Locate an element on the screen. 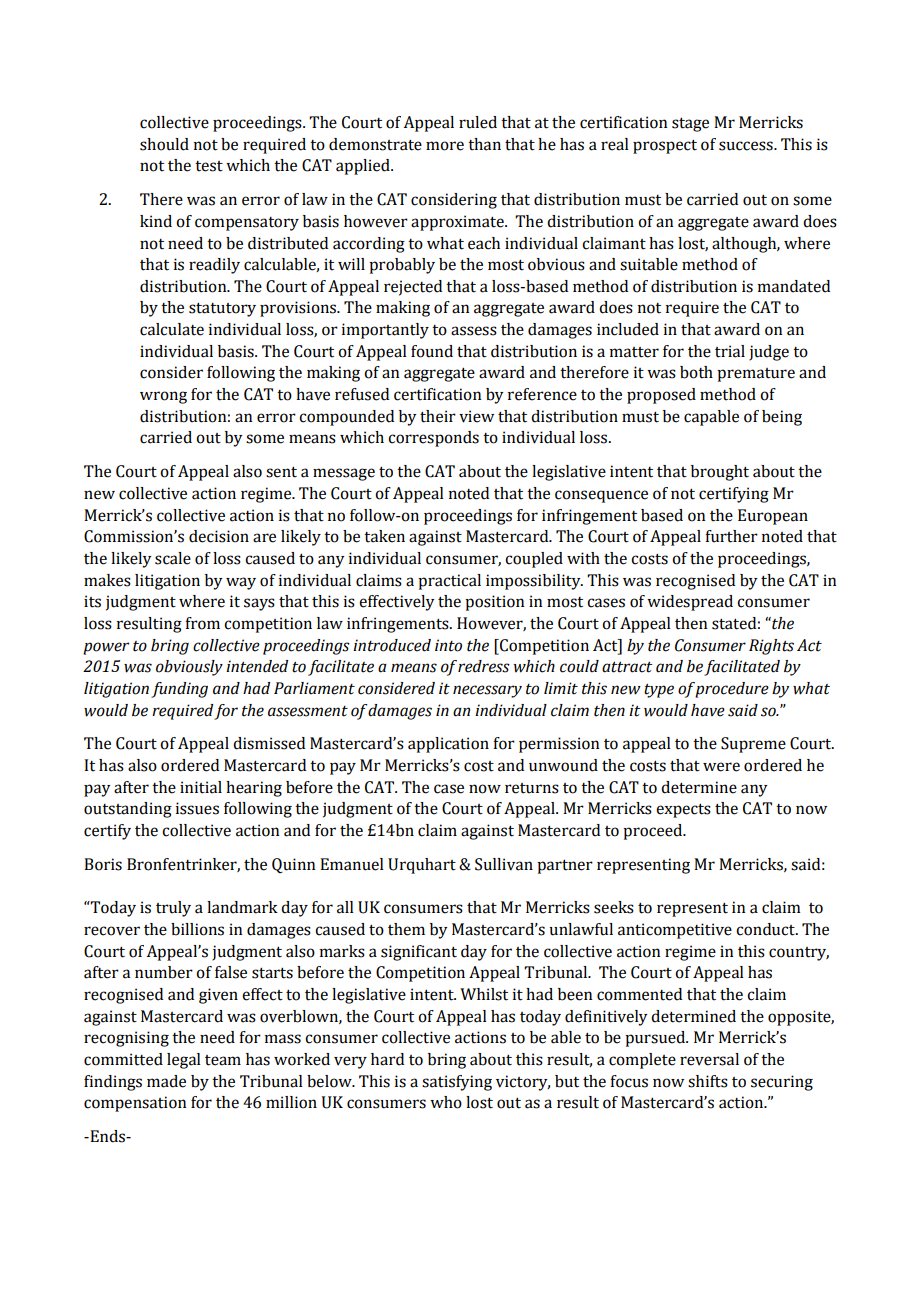 This screenshot has height=1309, width=924. shifts is located at coordinates (708, 1081).
